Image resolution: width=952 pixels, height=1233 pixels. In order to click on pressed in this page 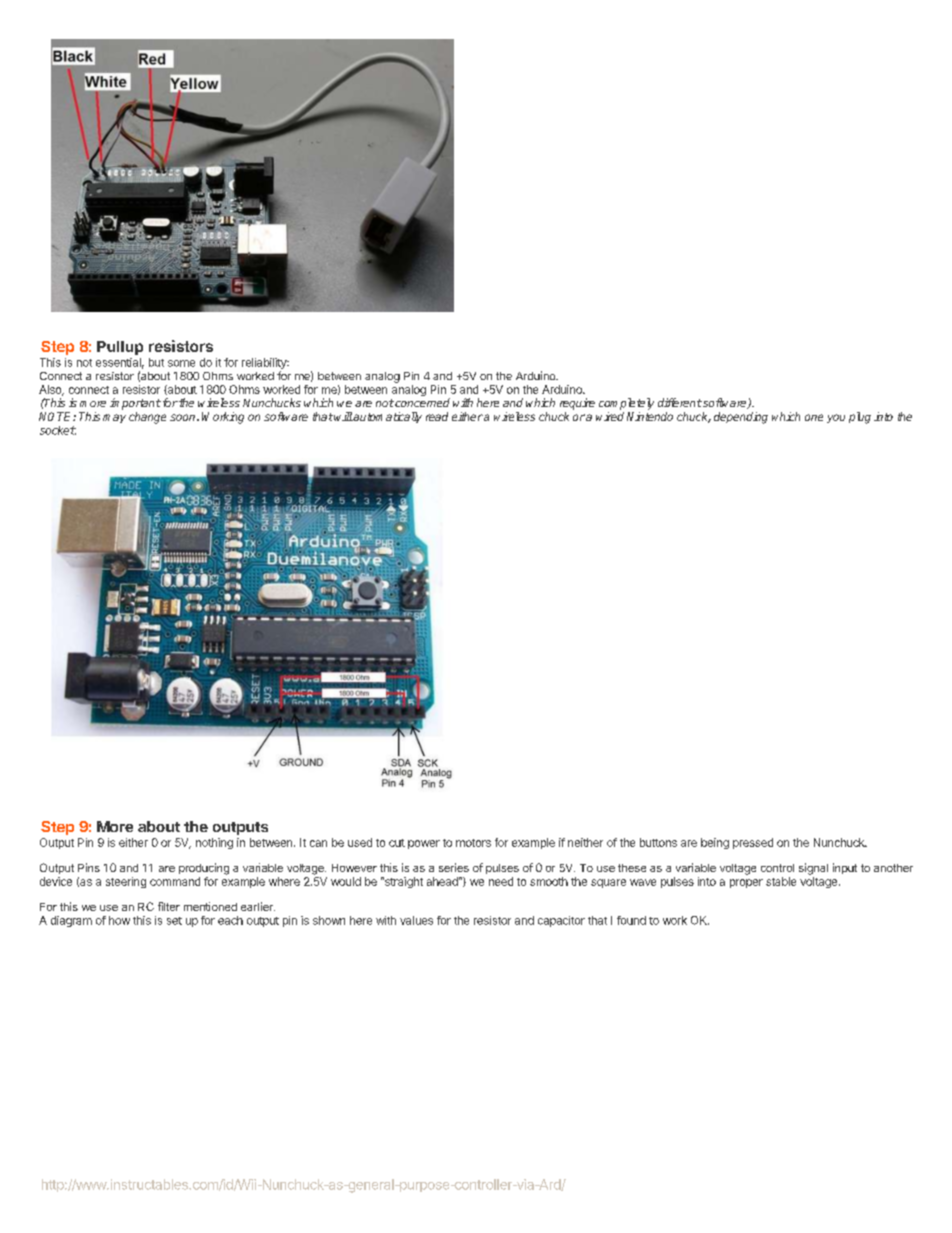, I will do `click(753, 843)`.
